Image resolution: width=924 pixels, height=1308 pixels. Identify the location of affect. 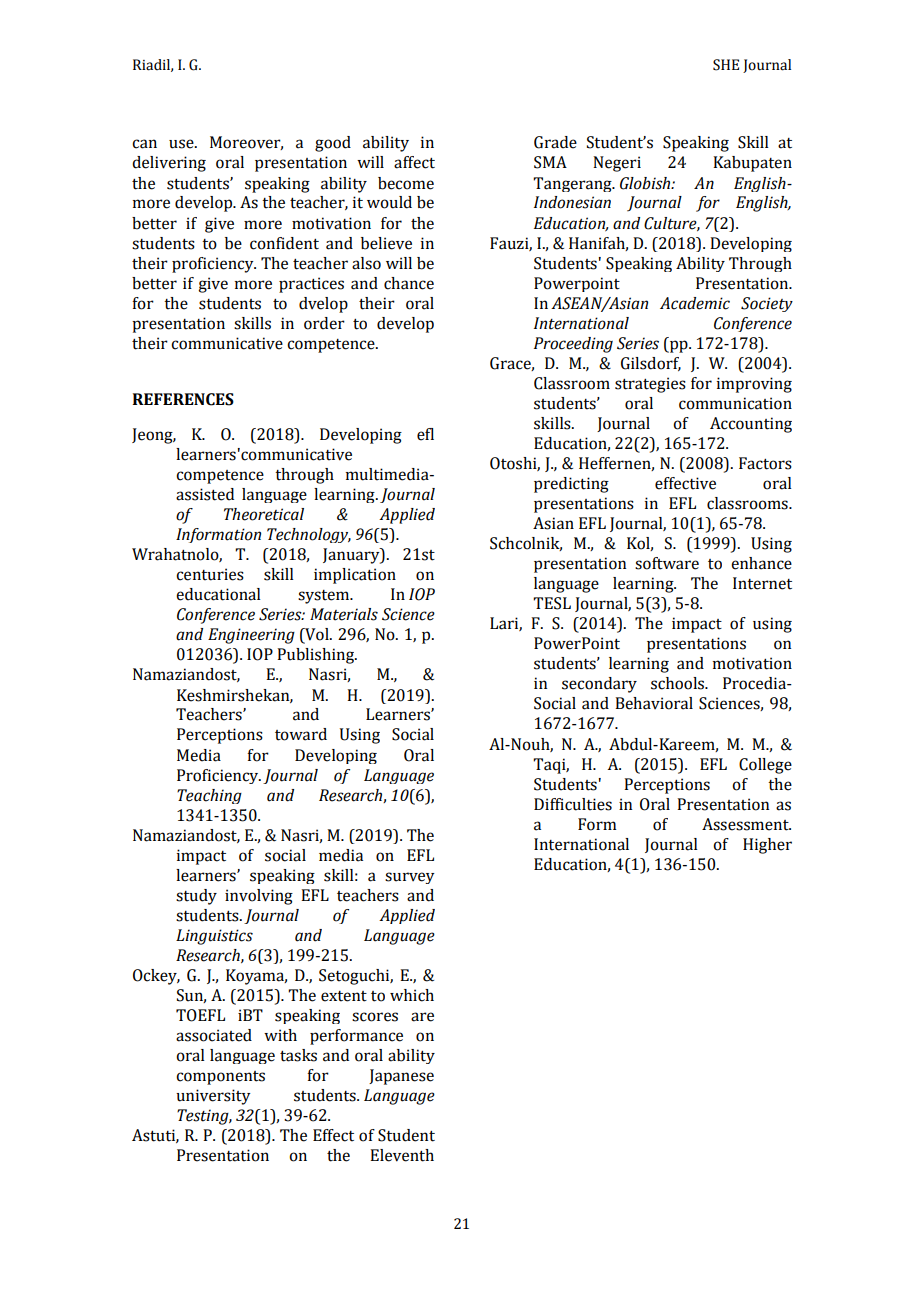
(414, 162).
